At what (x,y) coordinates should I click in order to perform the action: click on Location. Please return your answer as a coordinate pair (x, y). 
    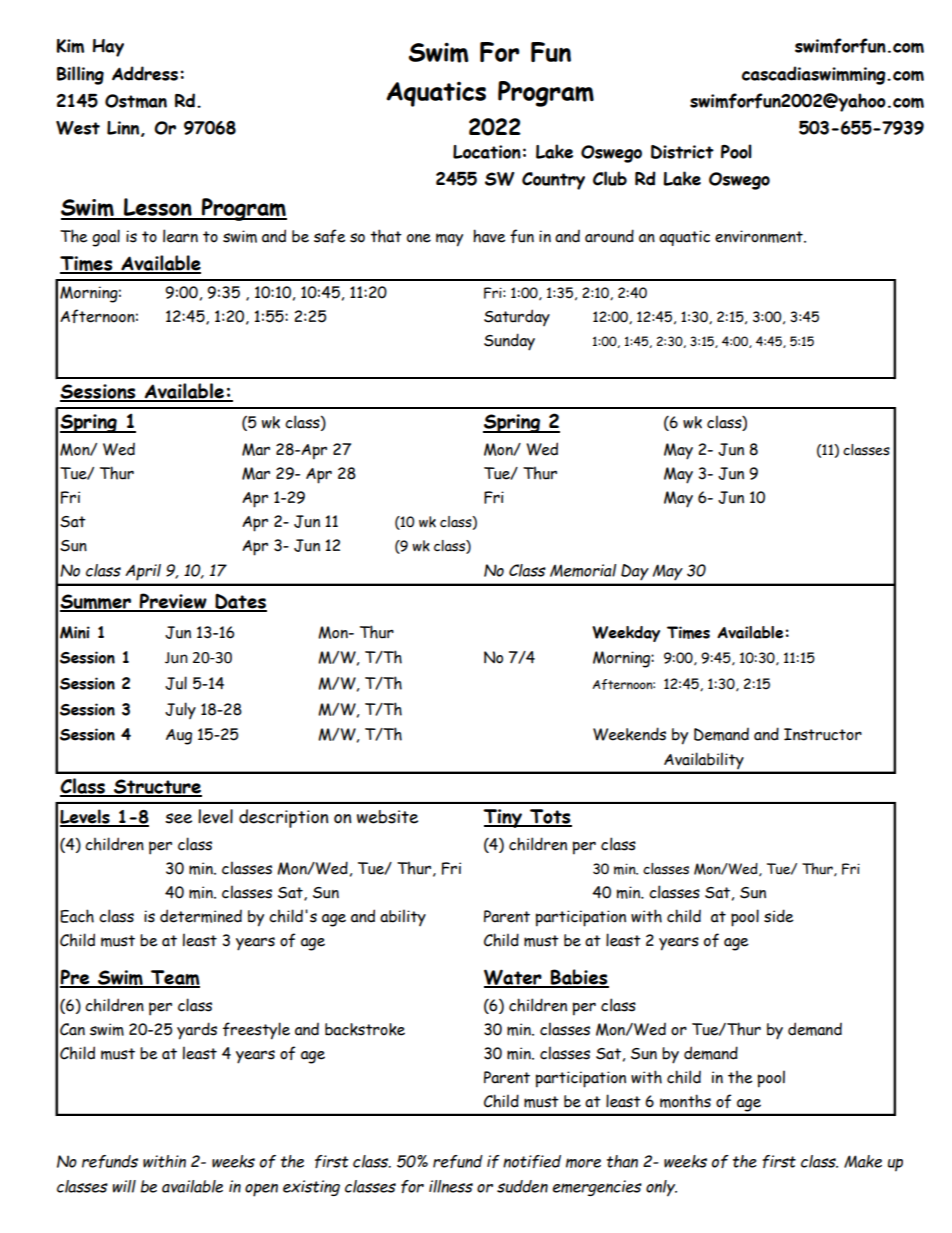
    Looking at the image, I should click on (487, 152).
